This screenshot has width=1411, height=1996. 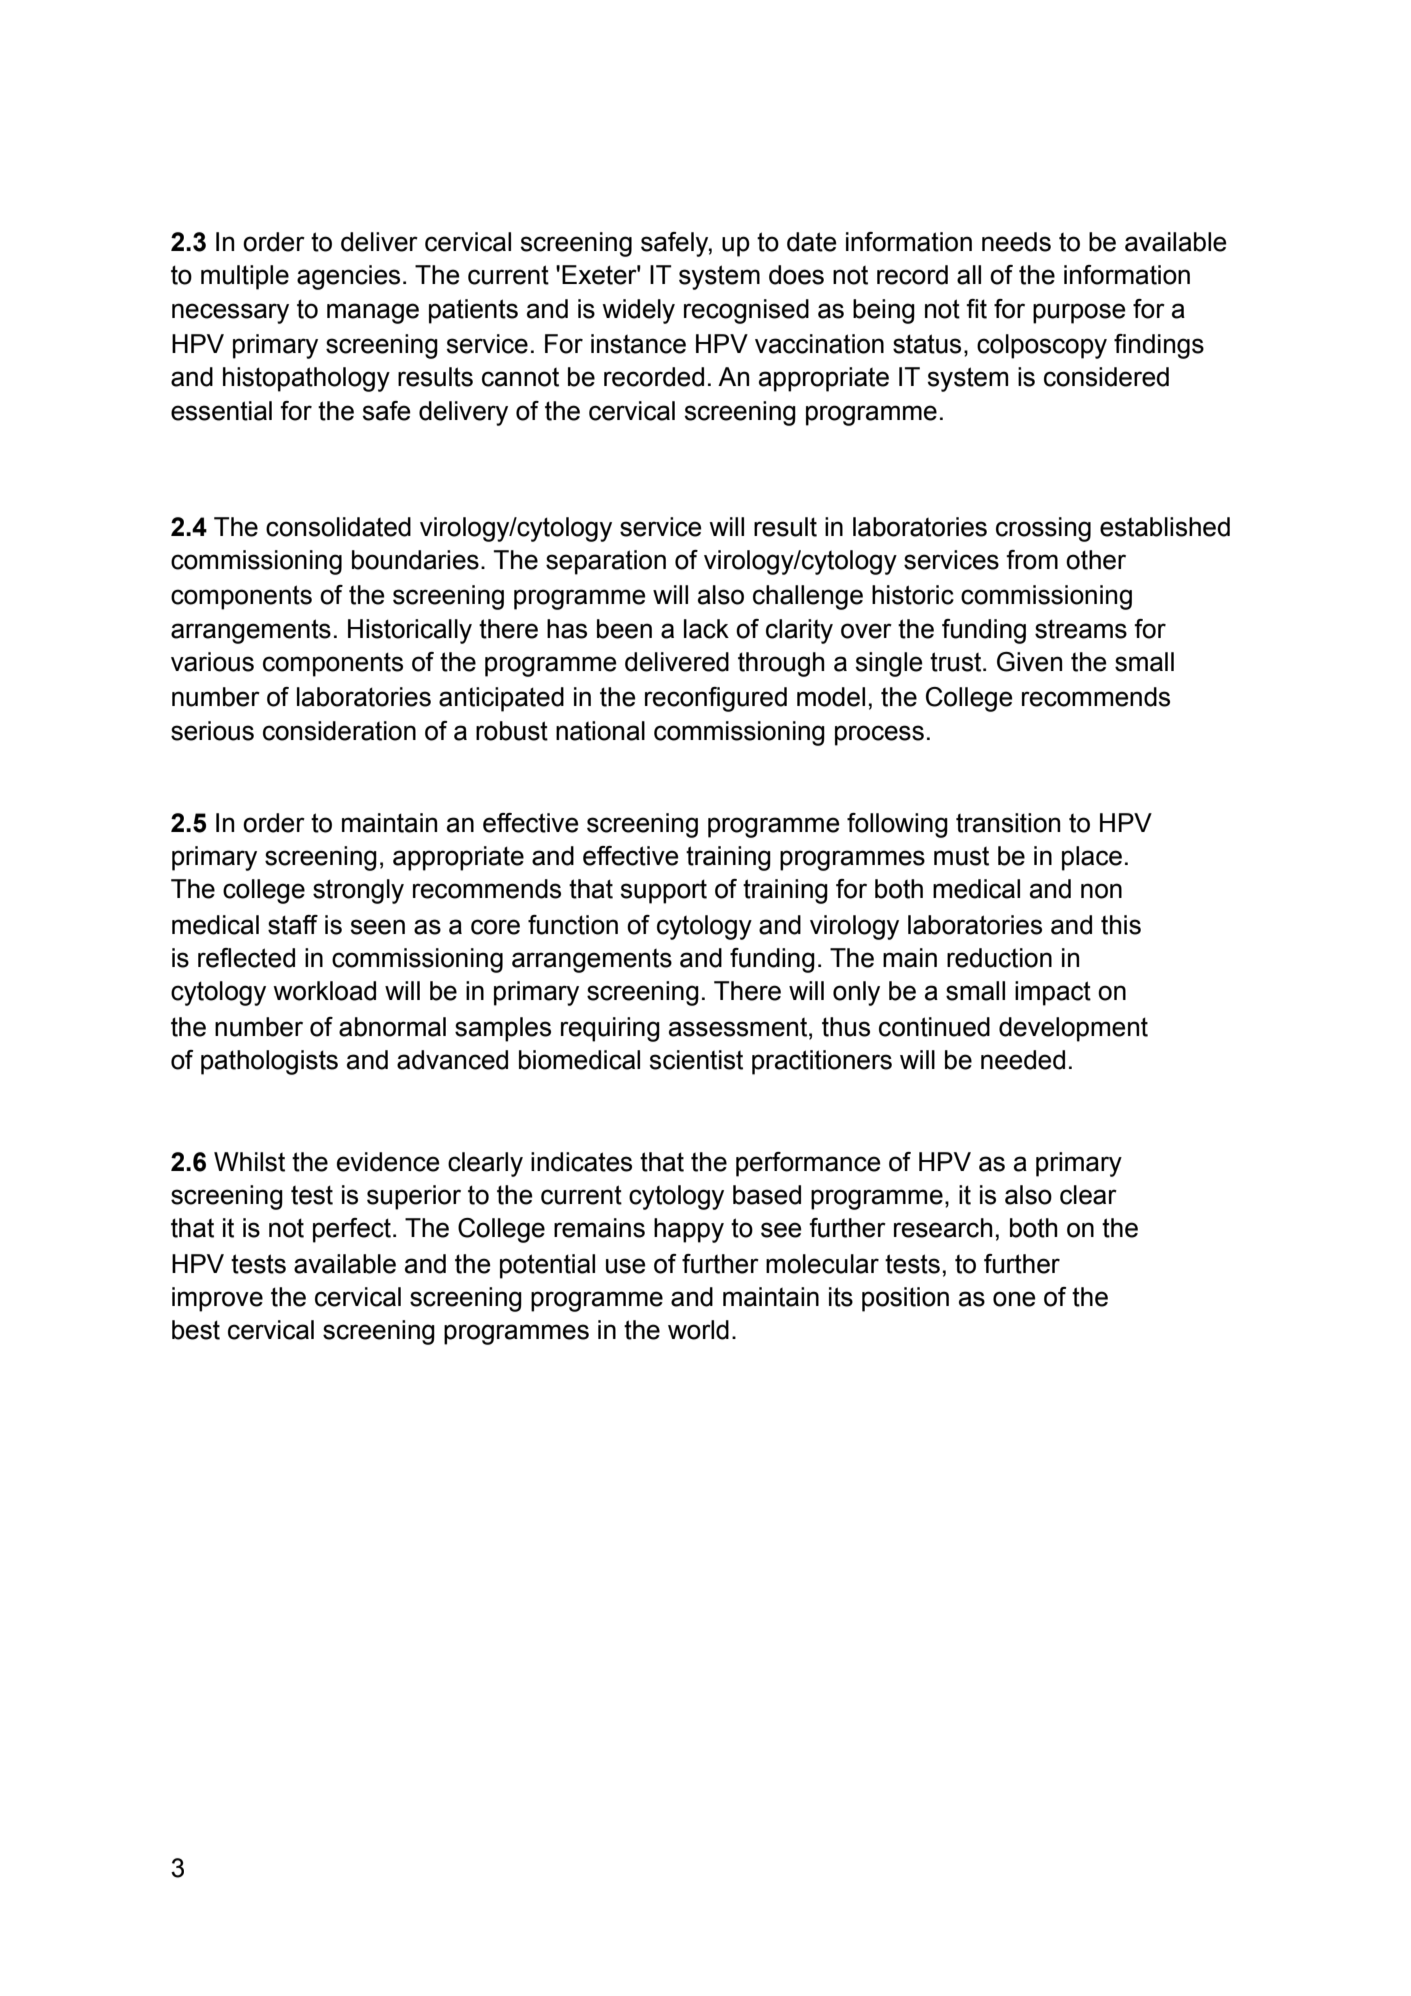 I want to click on world, so click(x=698, y=1330).
